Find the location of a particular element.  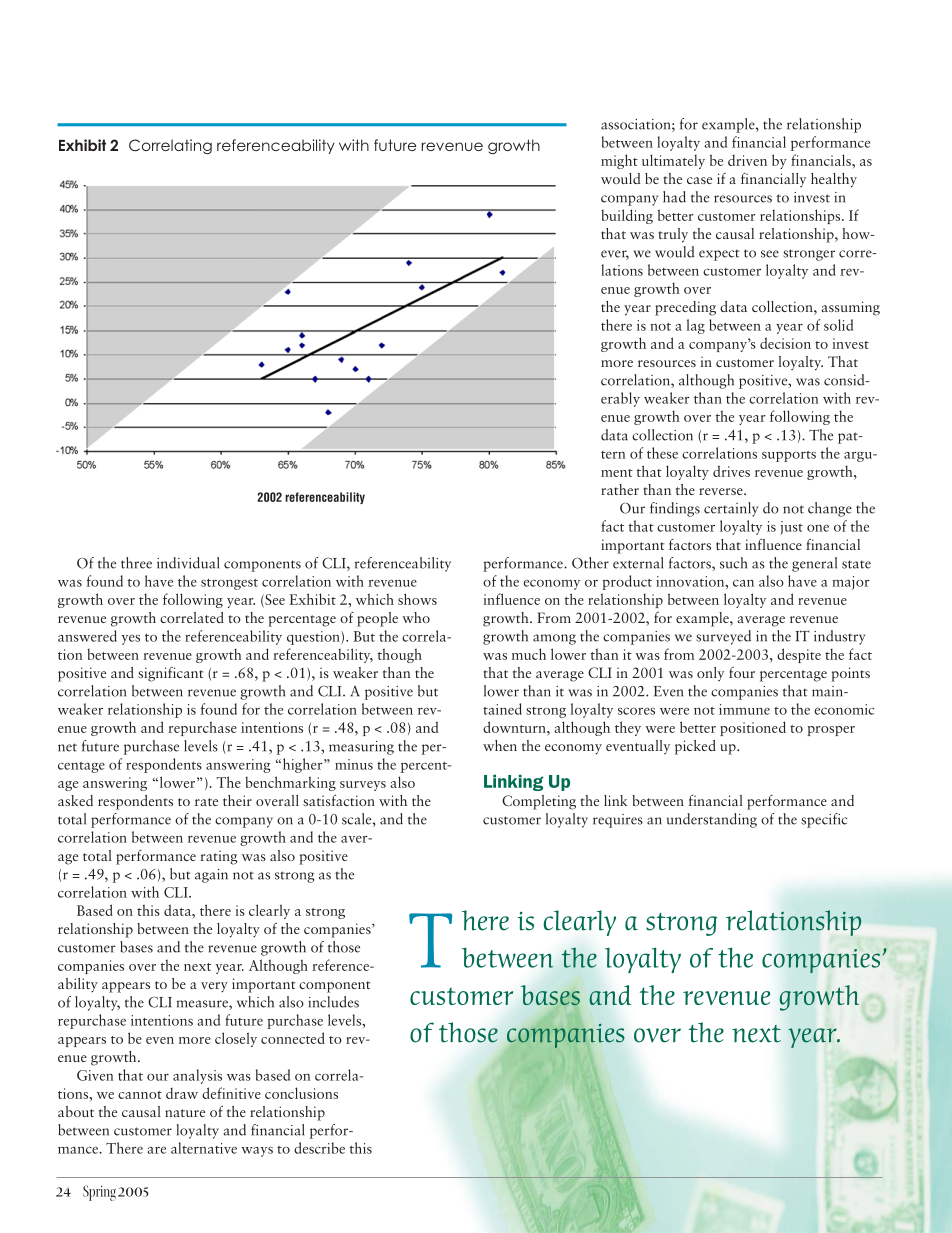

shows is located at coordinates (417, 599).
